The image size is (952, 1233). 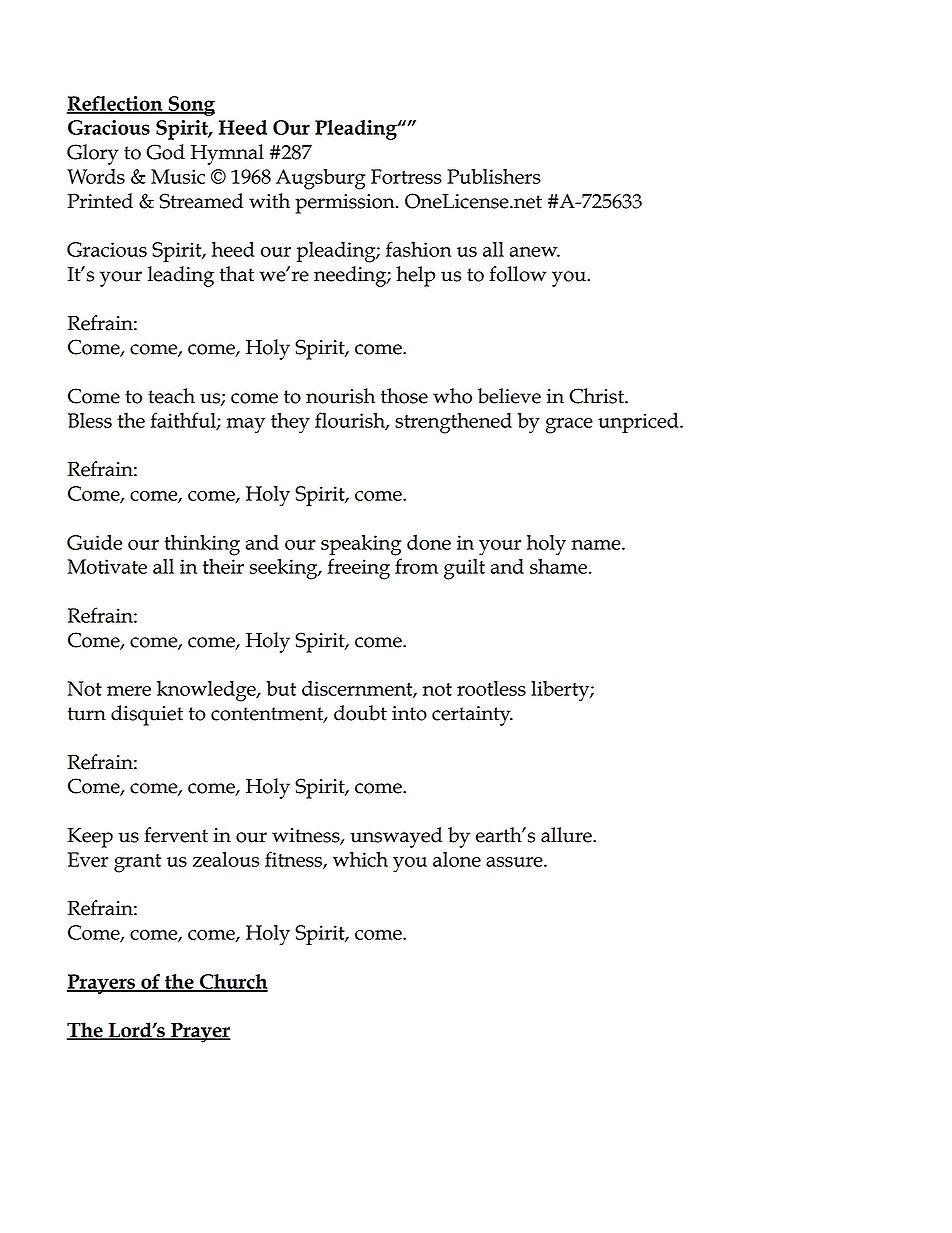 I want to click on nourish, so click(x=340, y=396).
